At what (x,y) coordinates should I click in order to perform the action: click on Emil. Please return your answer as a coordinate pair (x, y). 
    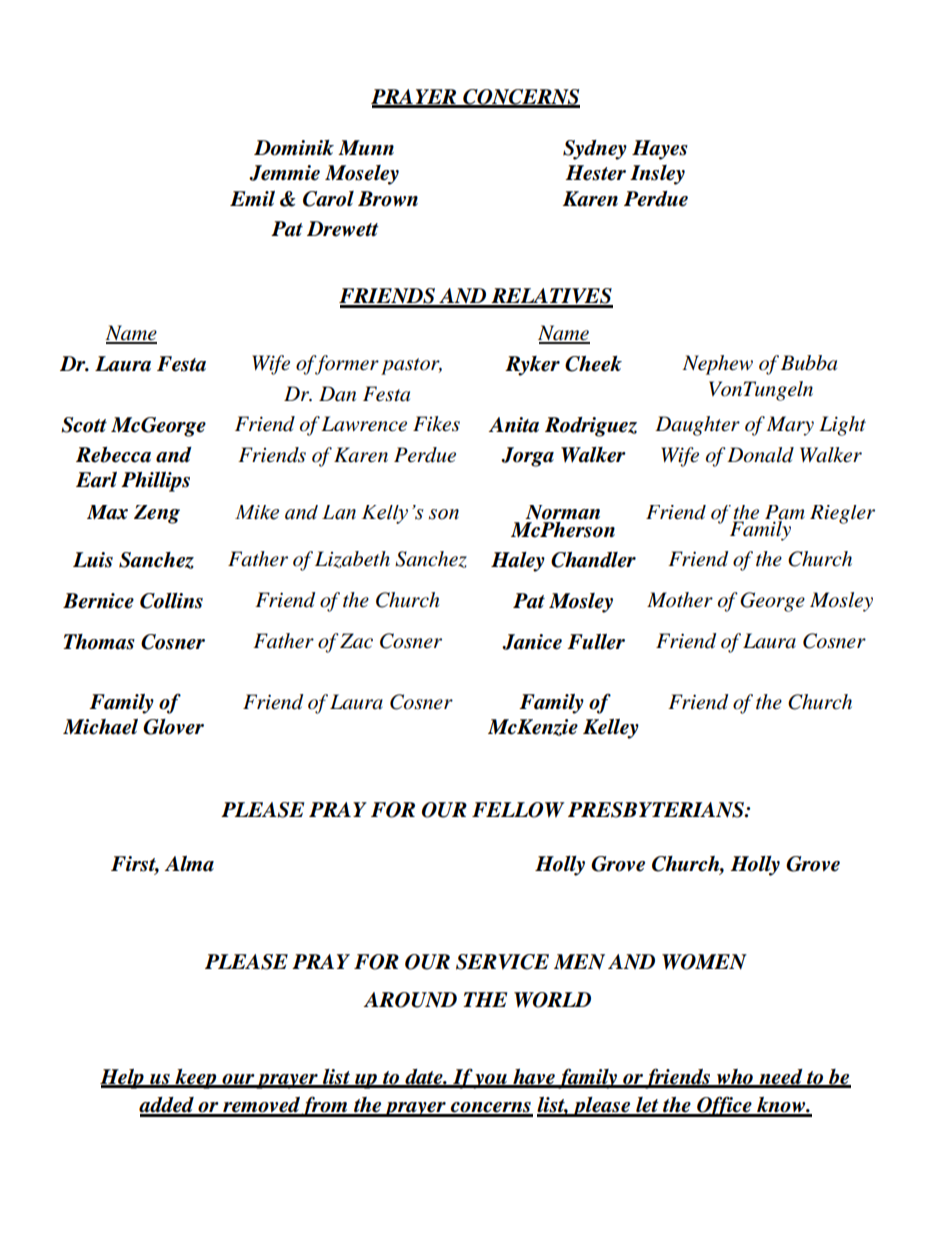
    Looking at the image, I should click on (252, 198).
